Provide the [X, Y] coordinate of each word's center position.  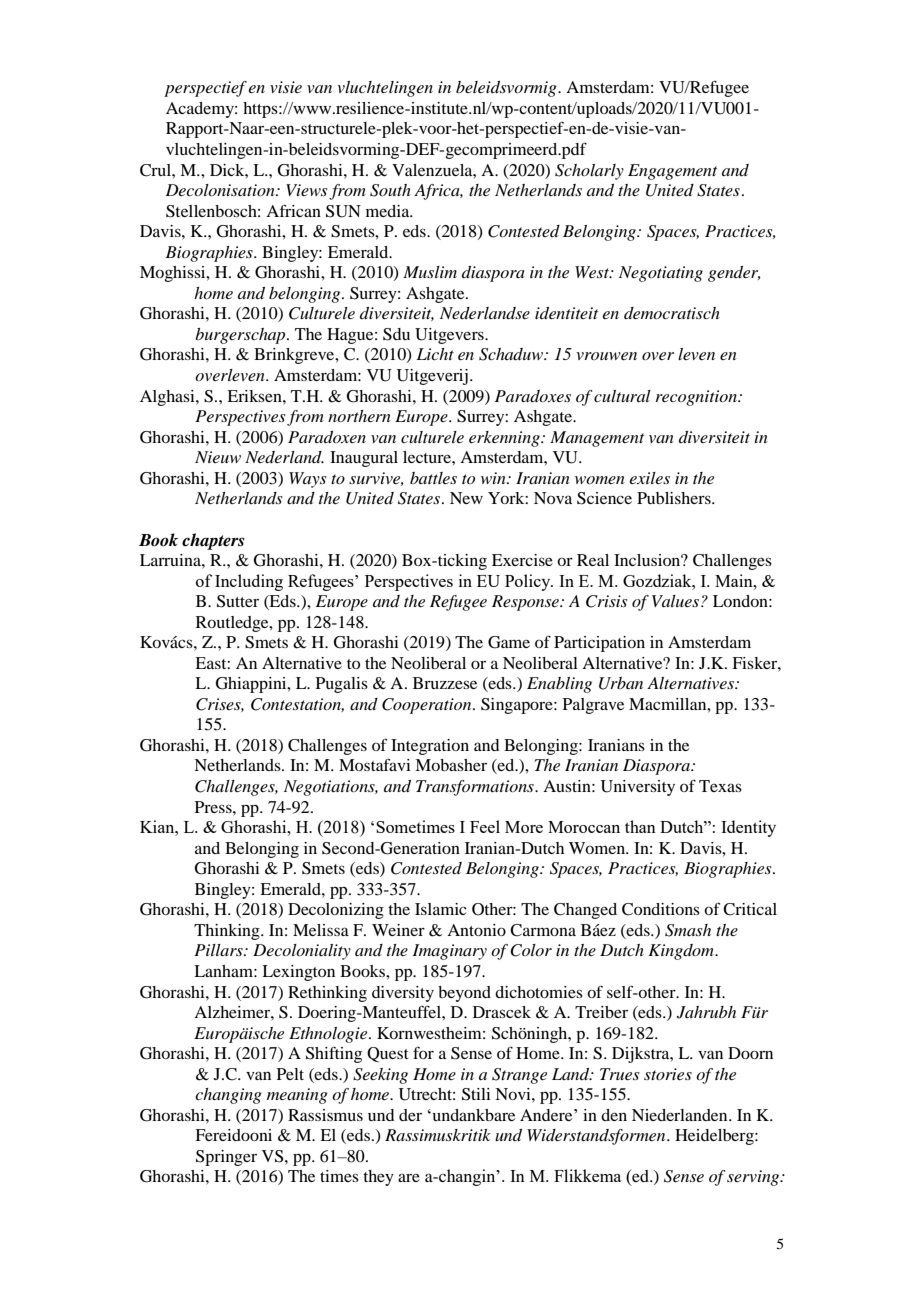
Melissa [321, 930]
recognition [697, 398]
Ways [308, 480]
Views [307, 190]
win [494, 478]
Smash [688, 930]
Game [509, 642]
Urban [621, 683]
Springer [226, 1158]
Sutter [238, 601]
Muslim [430, 272]
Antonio [476, 930]
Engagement [672, 172]
